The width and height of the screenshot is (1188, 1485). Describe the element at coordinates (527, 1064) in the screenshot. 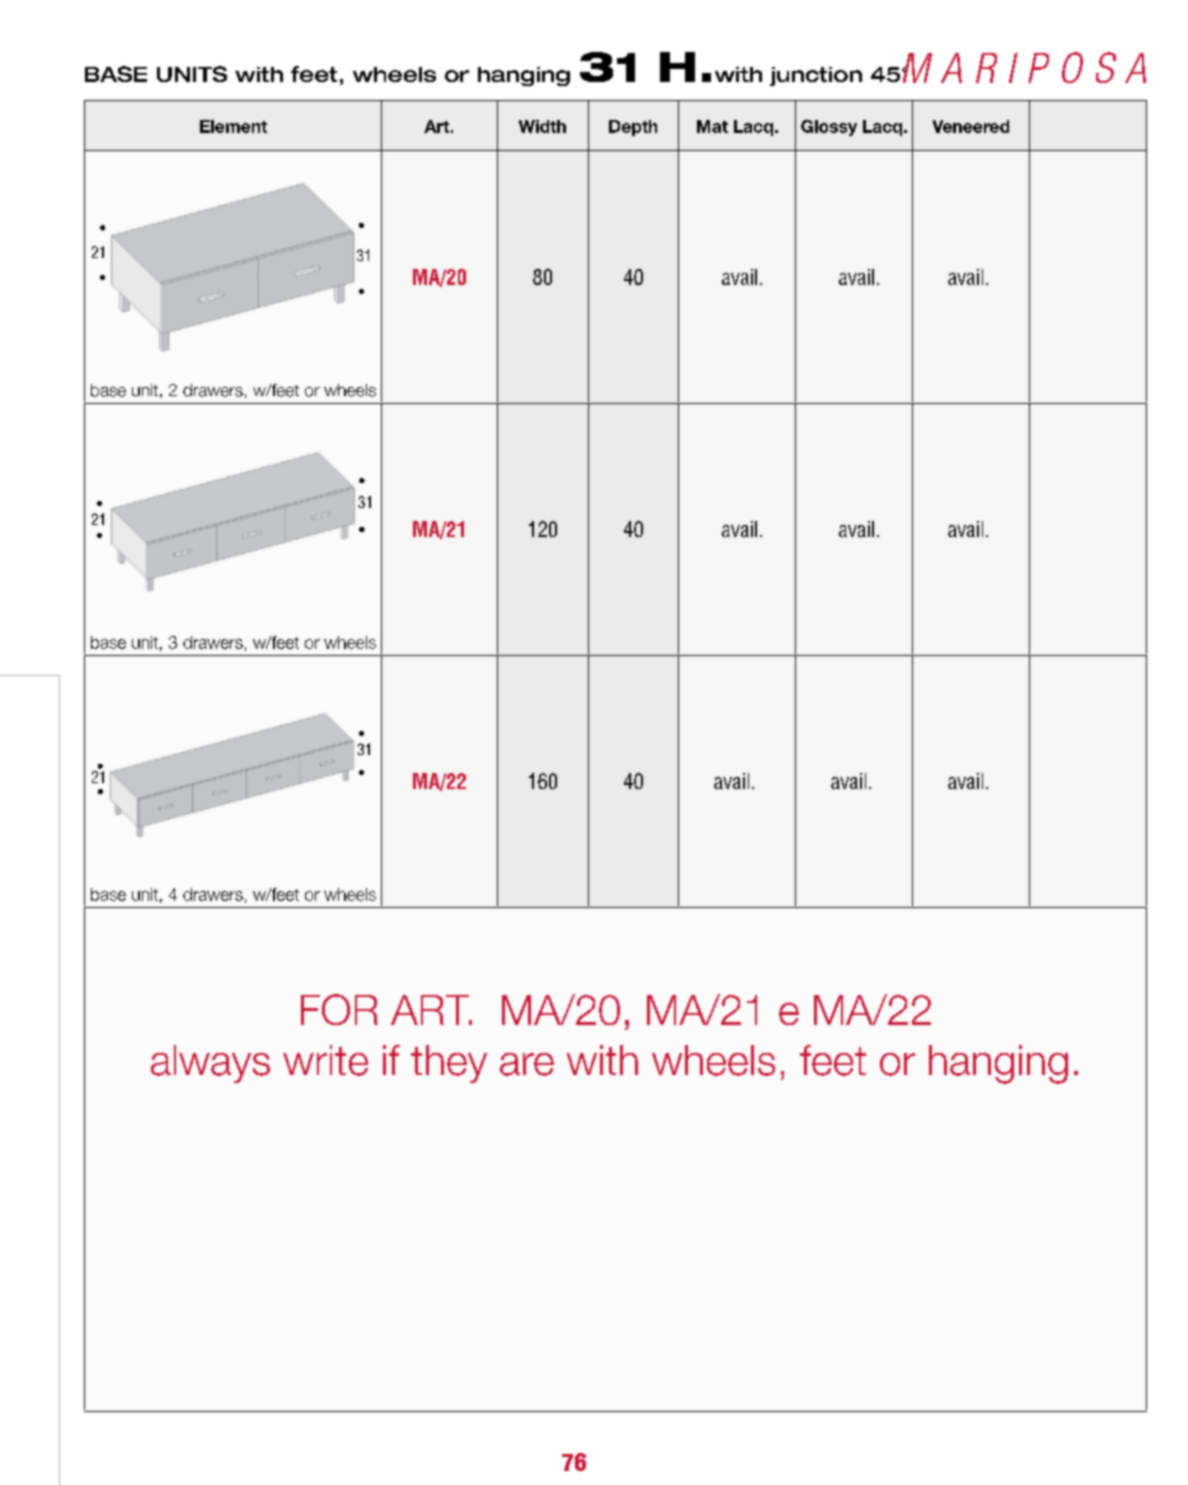

I see `are` at that location.
